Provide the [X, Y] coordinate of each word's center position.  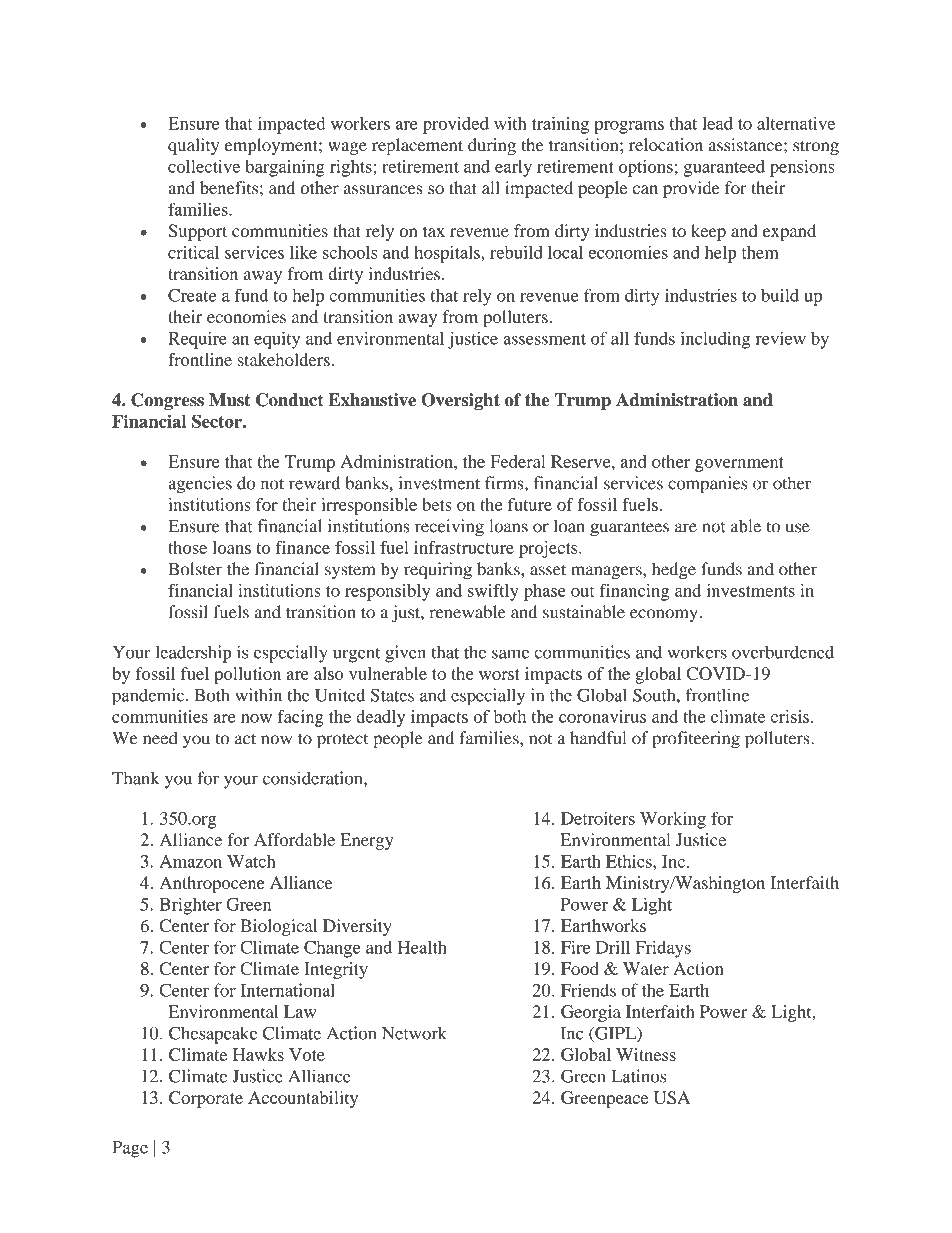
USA [672, 1097]
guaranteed [724, 168]
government [739, 464]
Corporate [206, 1099]
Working [673, 820]
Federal [518, 461]
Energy [366, 841]
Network [414, 1033]
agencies [200, 485]
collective [204, 166]
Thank [136, 778]
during [492, 146]
